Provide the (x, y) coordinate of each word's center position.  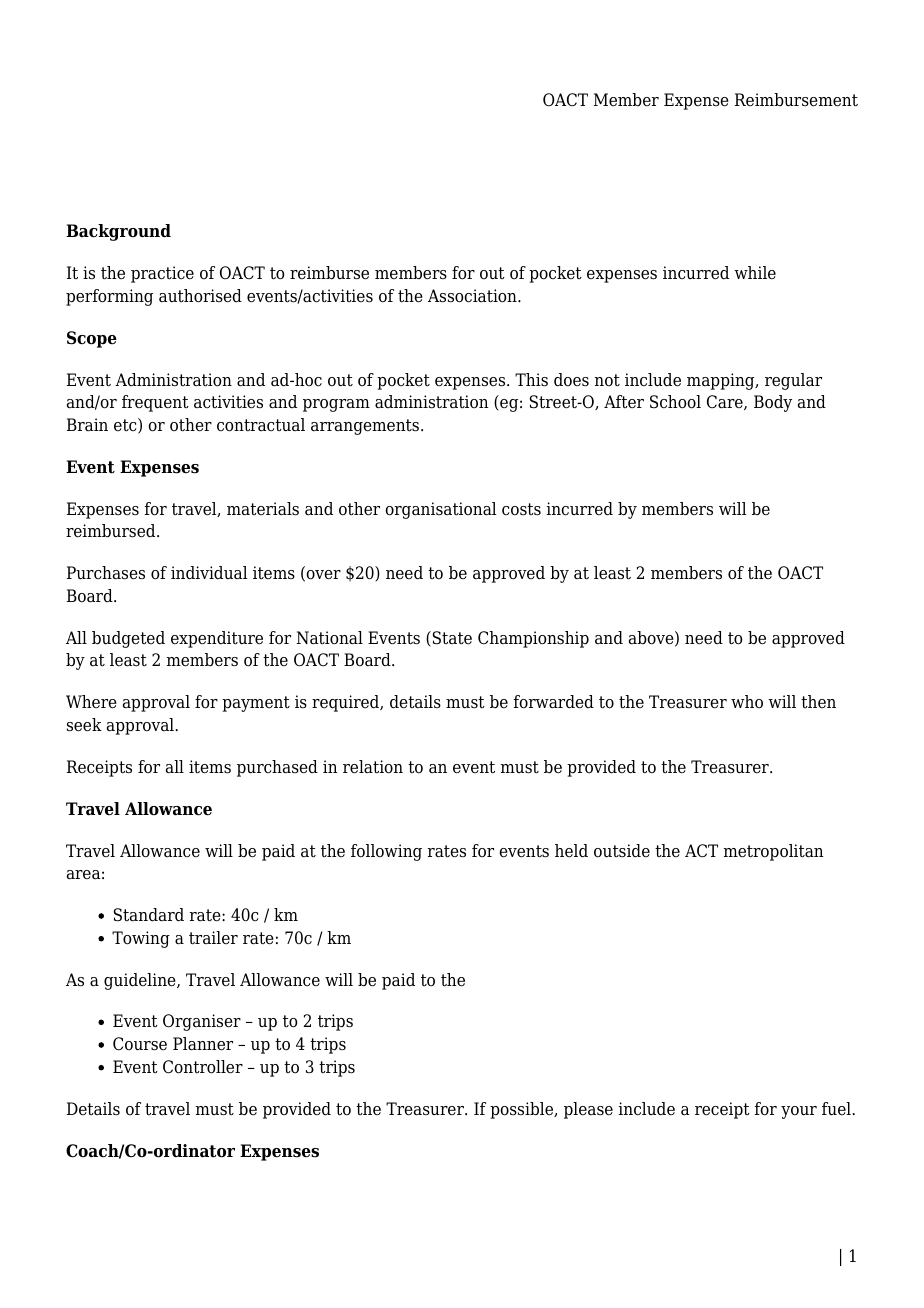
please (588, 1110)
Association (473, 296)
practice (162, 274)
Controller (203, 1067)
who (747, 702)
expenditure (217, 639)
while (755, 273)
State (452, 638)
